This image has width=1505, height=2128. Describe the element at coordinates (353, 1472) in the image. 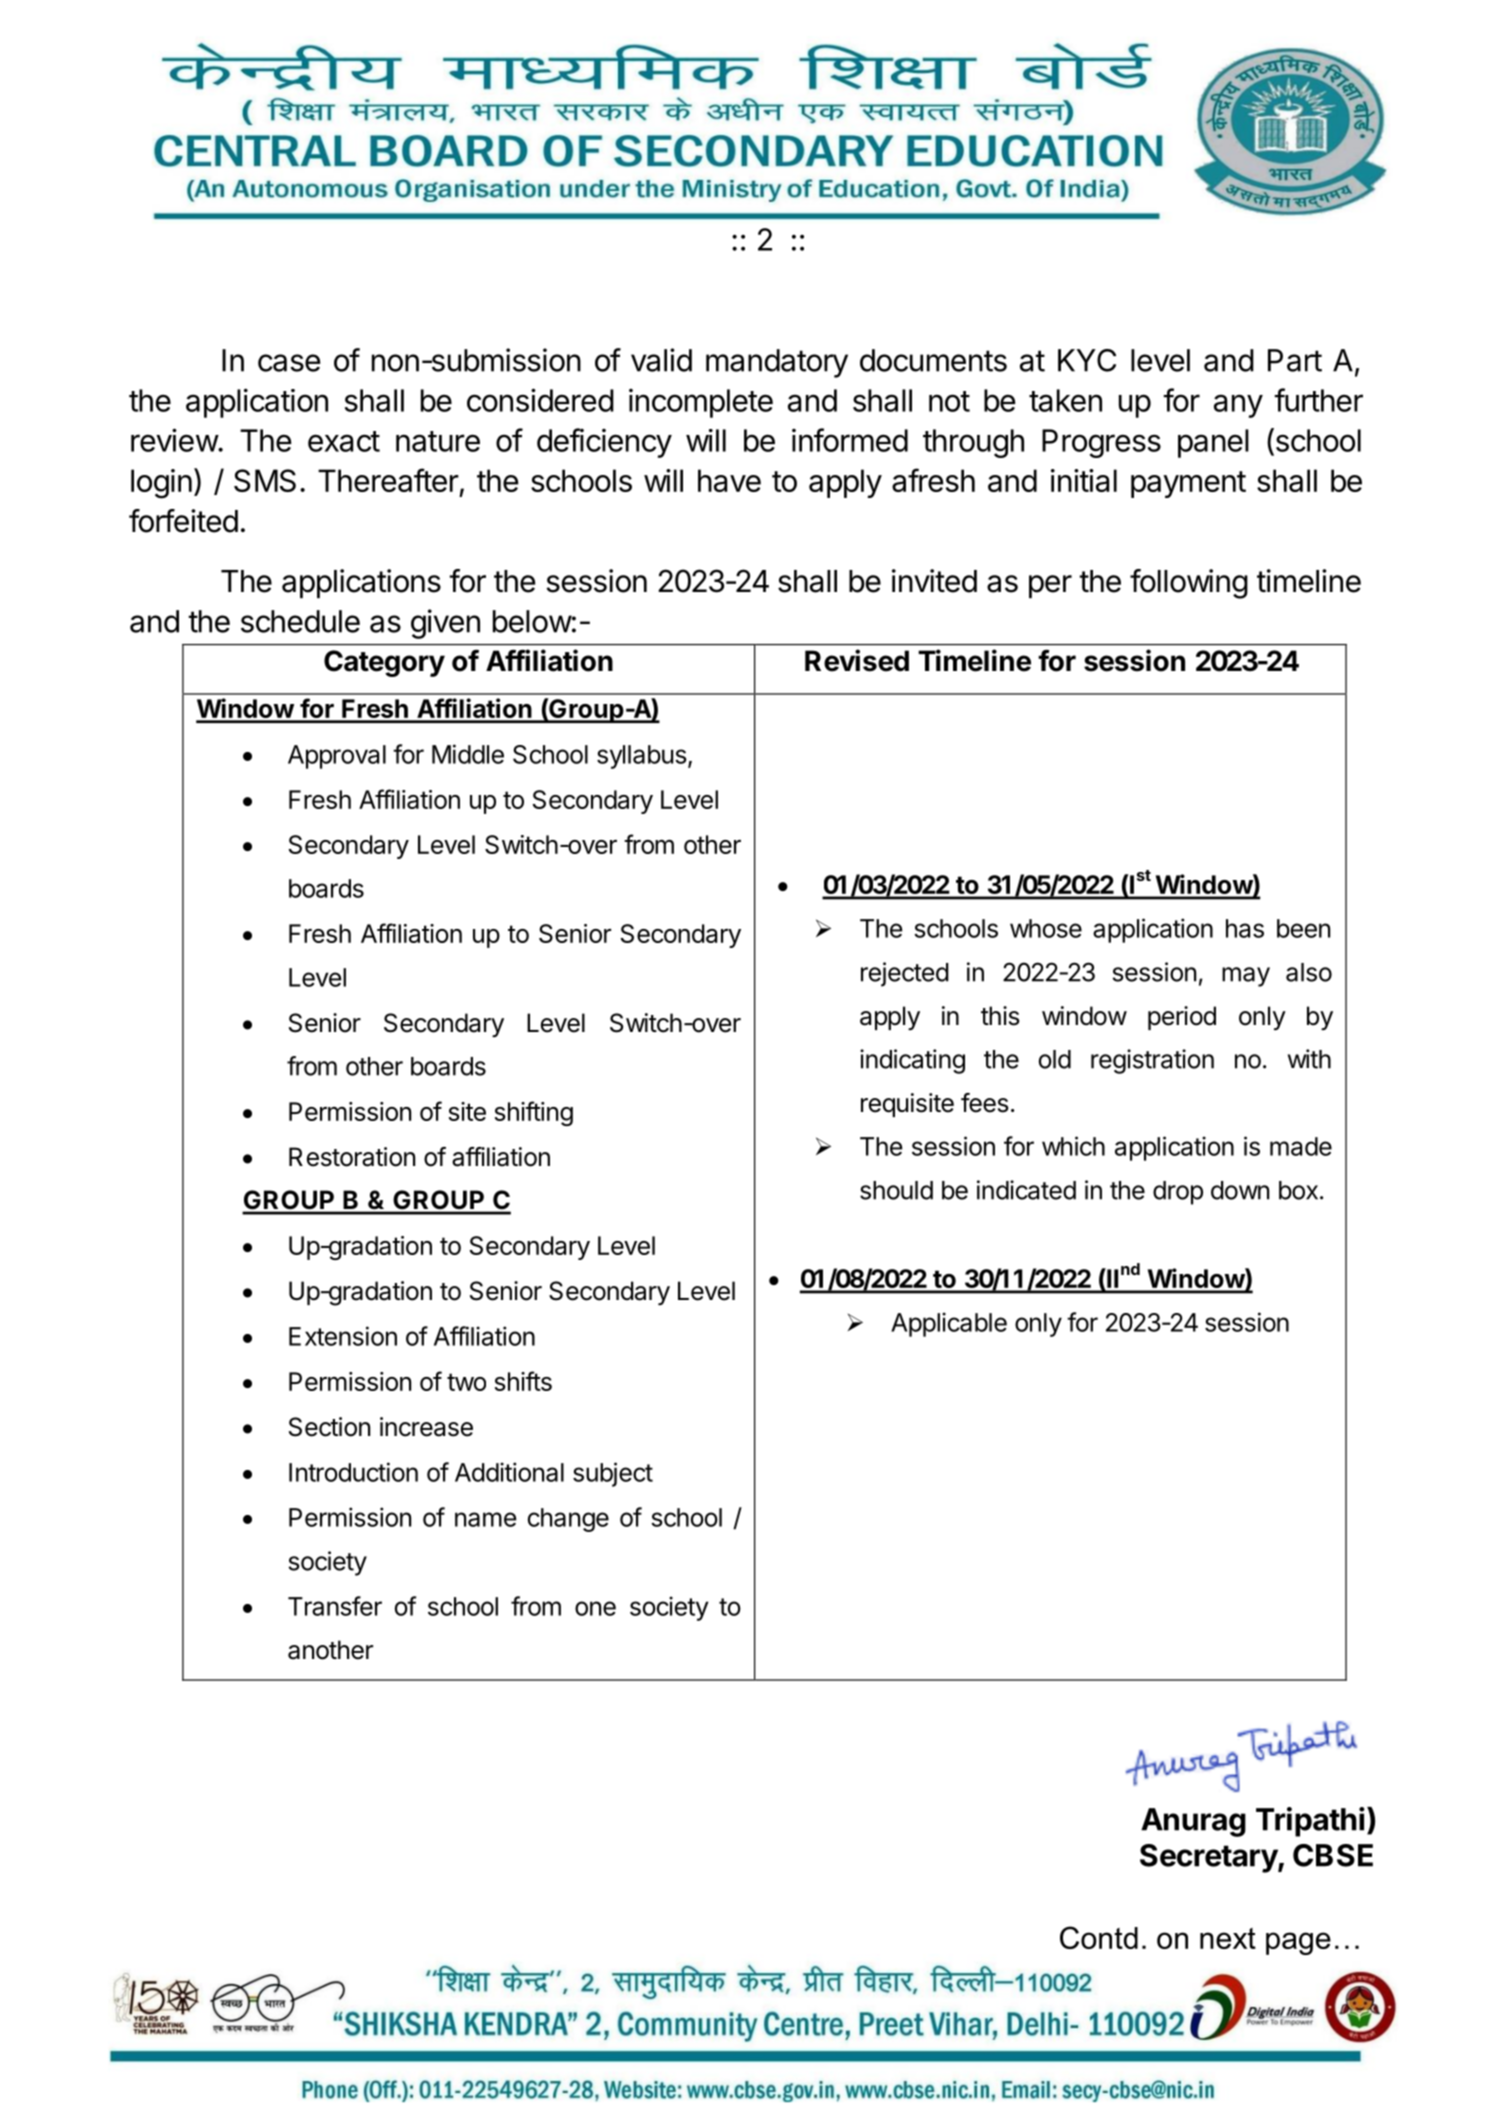

I see `Introduction` at that location.
